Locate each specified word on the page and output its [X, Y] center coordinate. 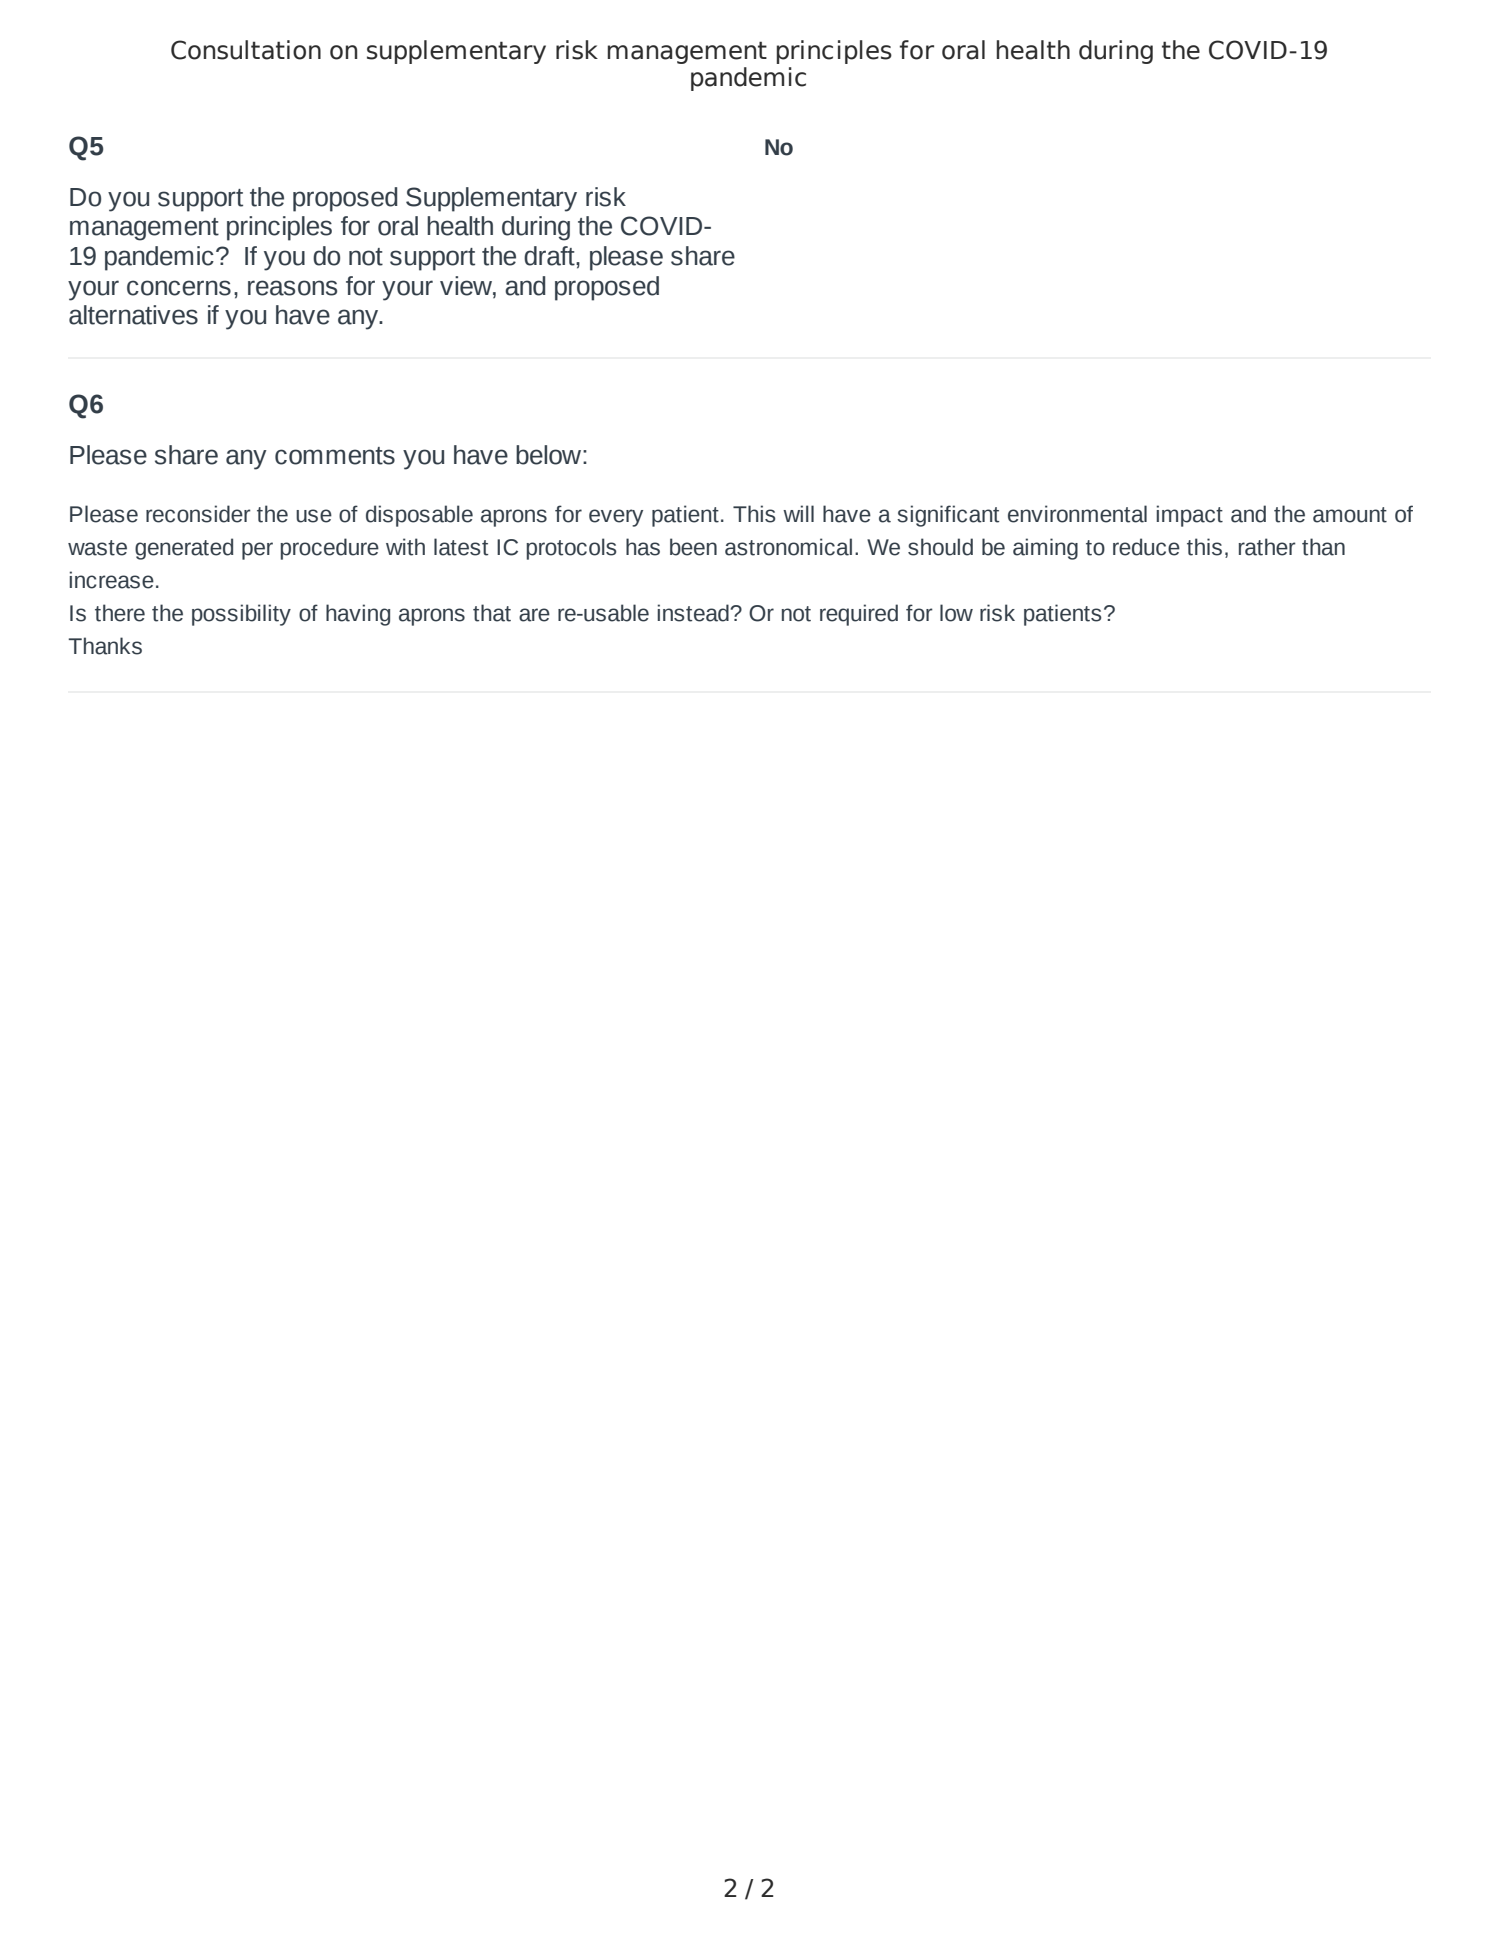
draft [550, 256]
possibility [241, 615]
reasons [292, 288]
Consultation [246, 50]
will [798, 513]
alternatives [133, 315]
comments [335, 456]
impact [1189, 516]
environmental [1077, 514]
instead [694, 613]
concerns [179, 288]
